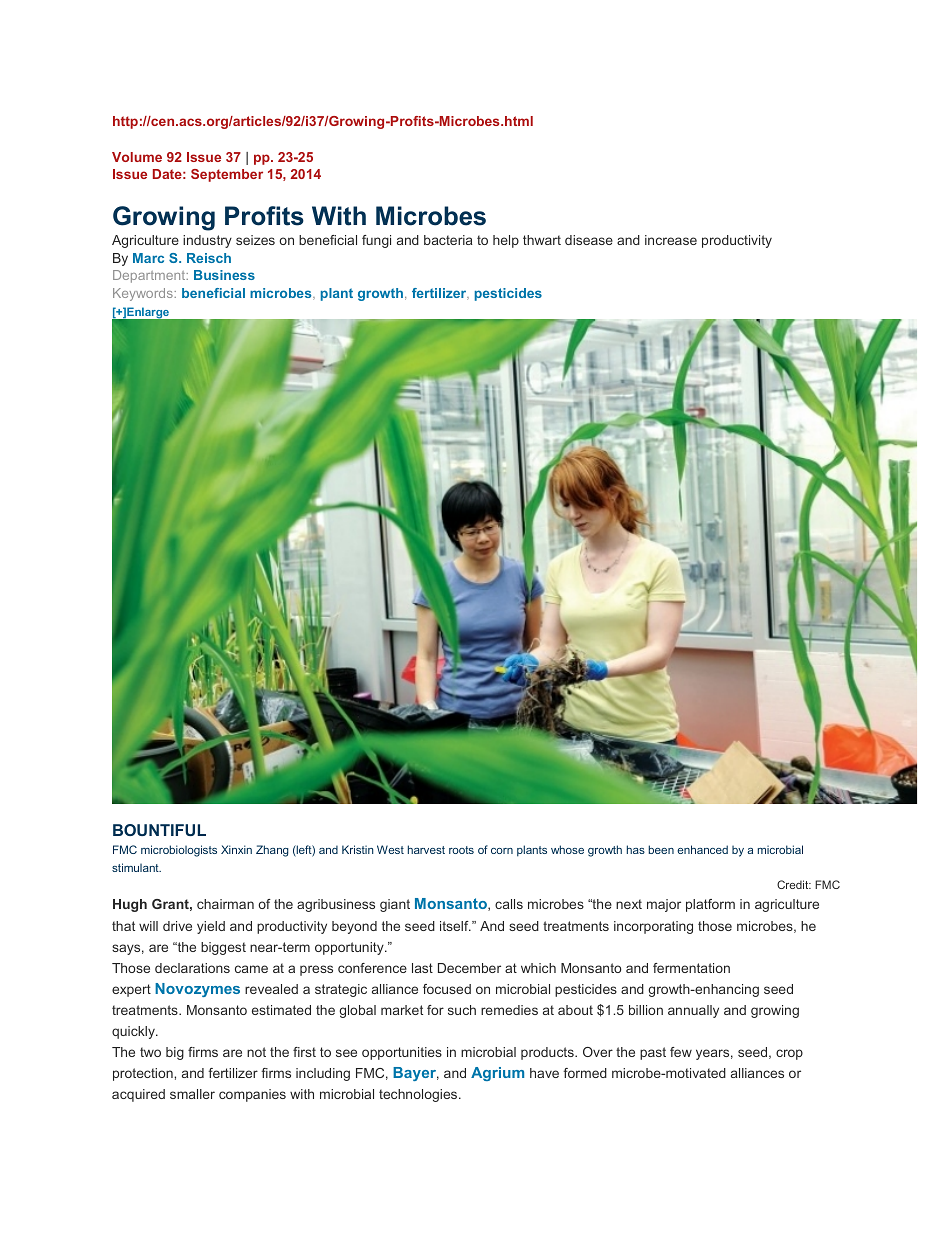 This page has width=952, height=1233. Describe the element at coordinates (159, 830) in the page. I see `BOUNTIFUL` at that location.
